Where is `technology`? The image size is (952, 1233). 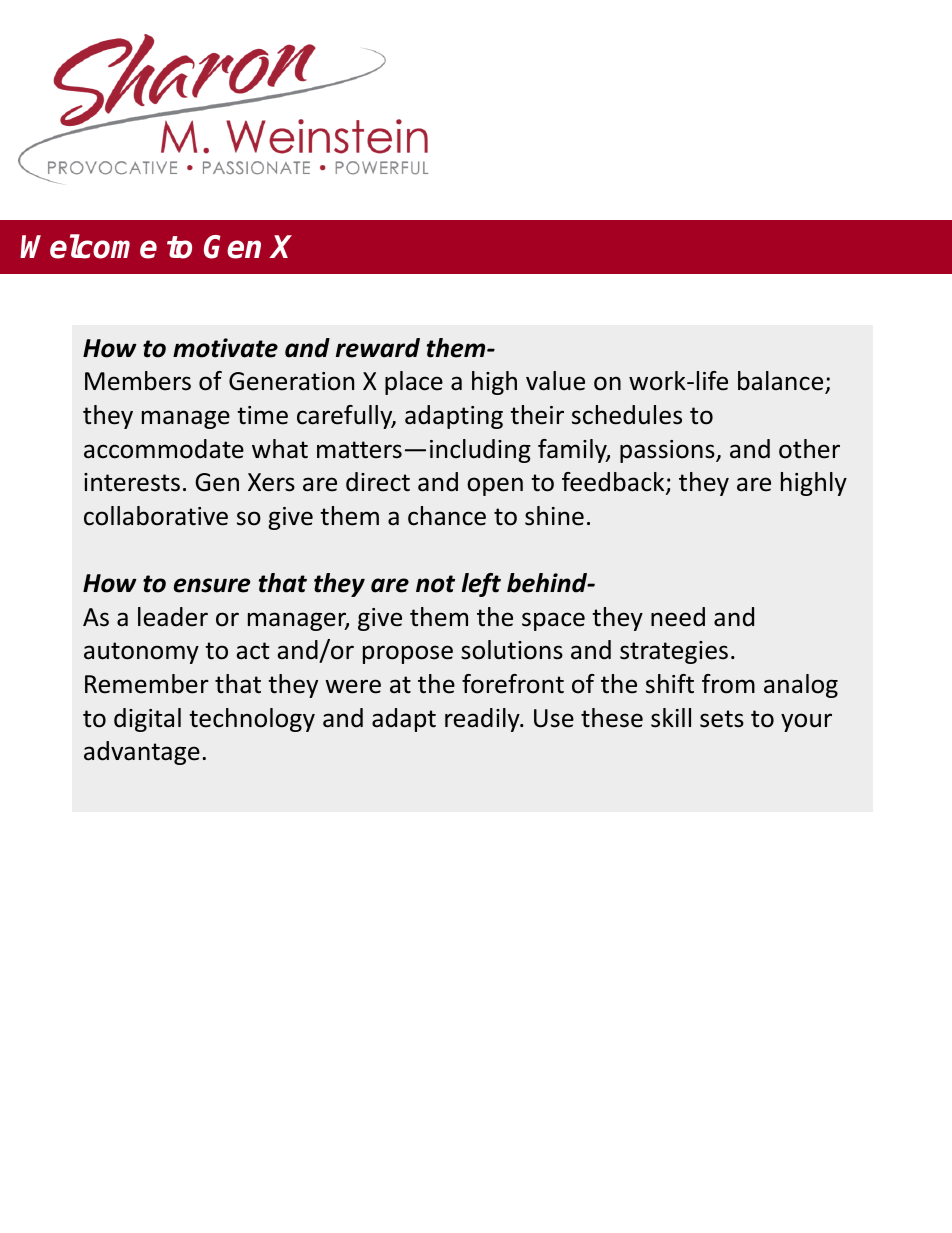 technology is located at coordinates (252, 720).
